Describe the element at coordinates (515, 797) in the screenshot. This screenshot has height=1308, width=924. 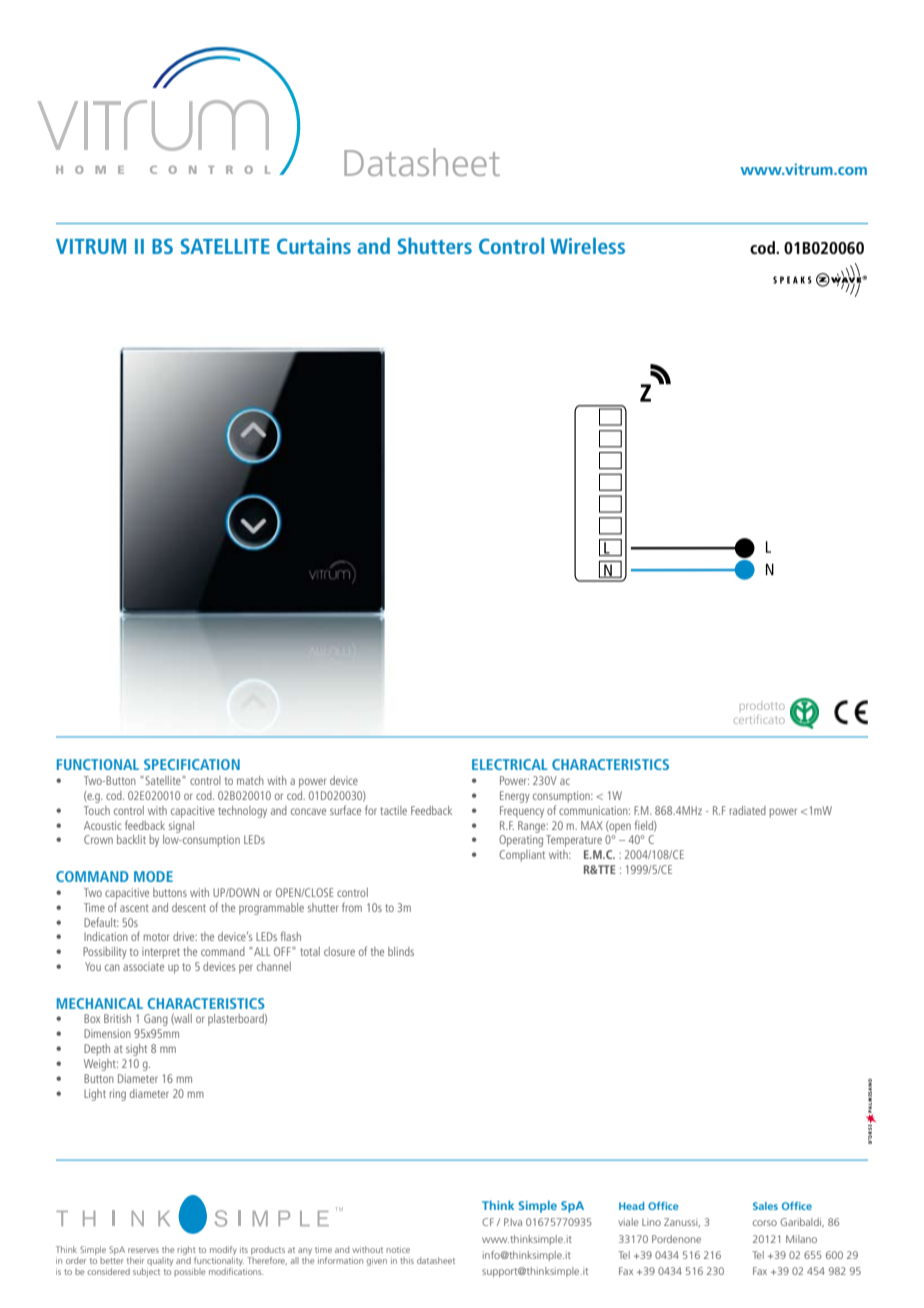
I see `Energy` at that location.
